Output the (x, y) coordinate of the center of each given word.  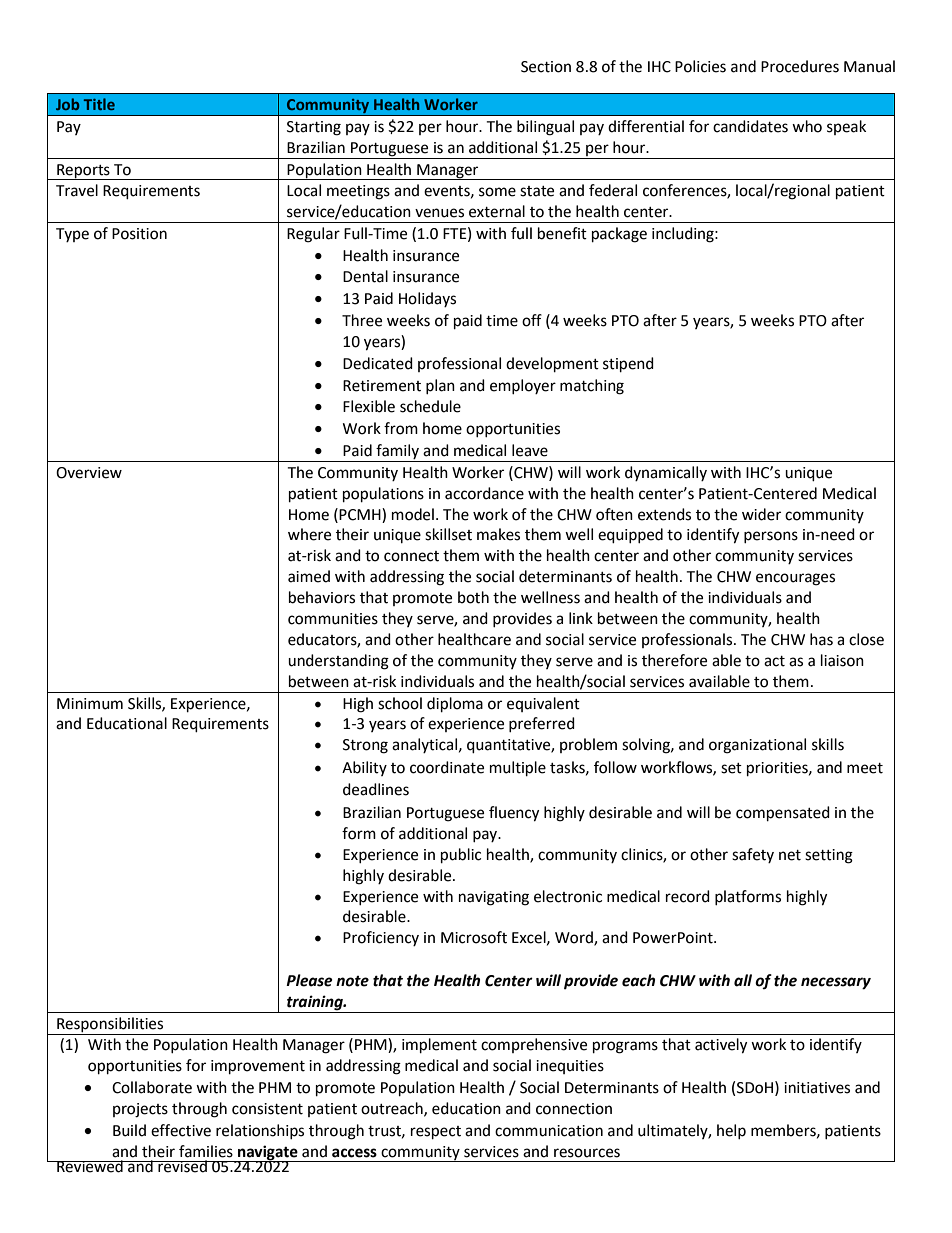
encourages (795, 579)
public (461, 856)
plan (440, 386)
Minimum (90, 704)
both (473, 597)
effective (181, 1130)
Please (309, 980)
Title (99, 104)
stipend (628, 365)
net (790, 855)
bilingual (545, 128)
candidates (750, 126)
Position (139, 234)
